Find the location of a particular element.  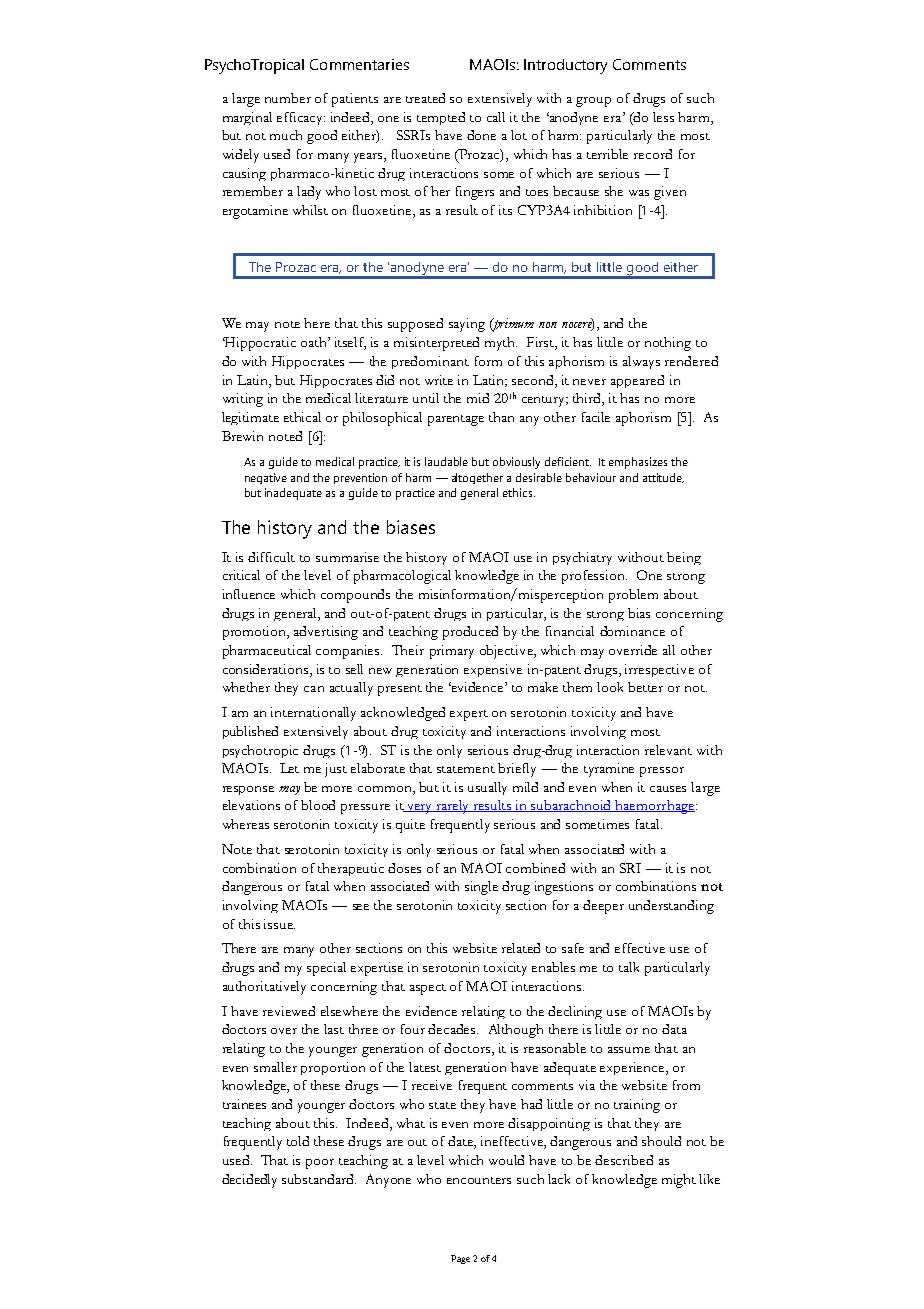

substandard is located at coordinates (319, 1179).
